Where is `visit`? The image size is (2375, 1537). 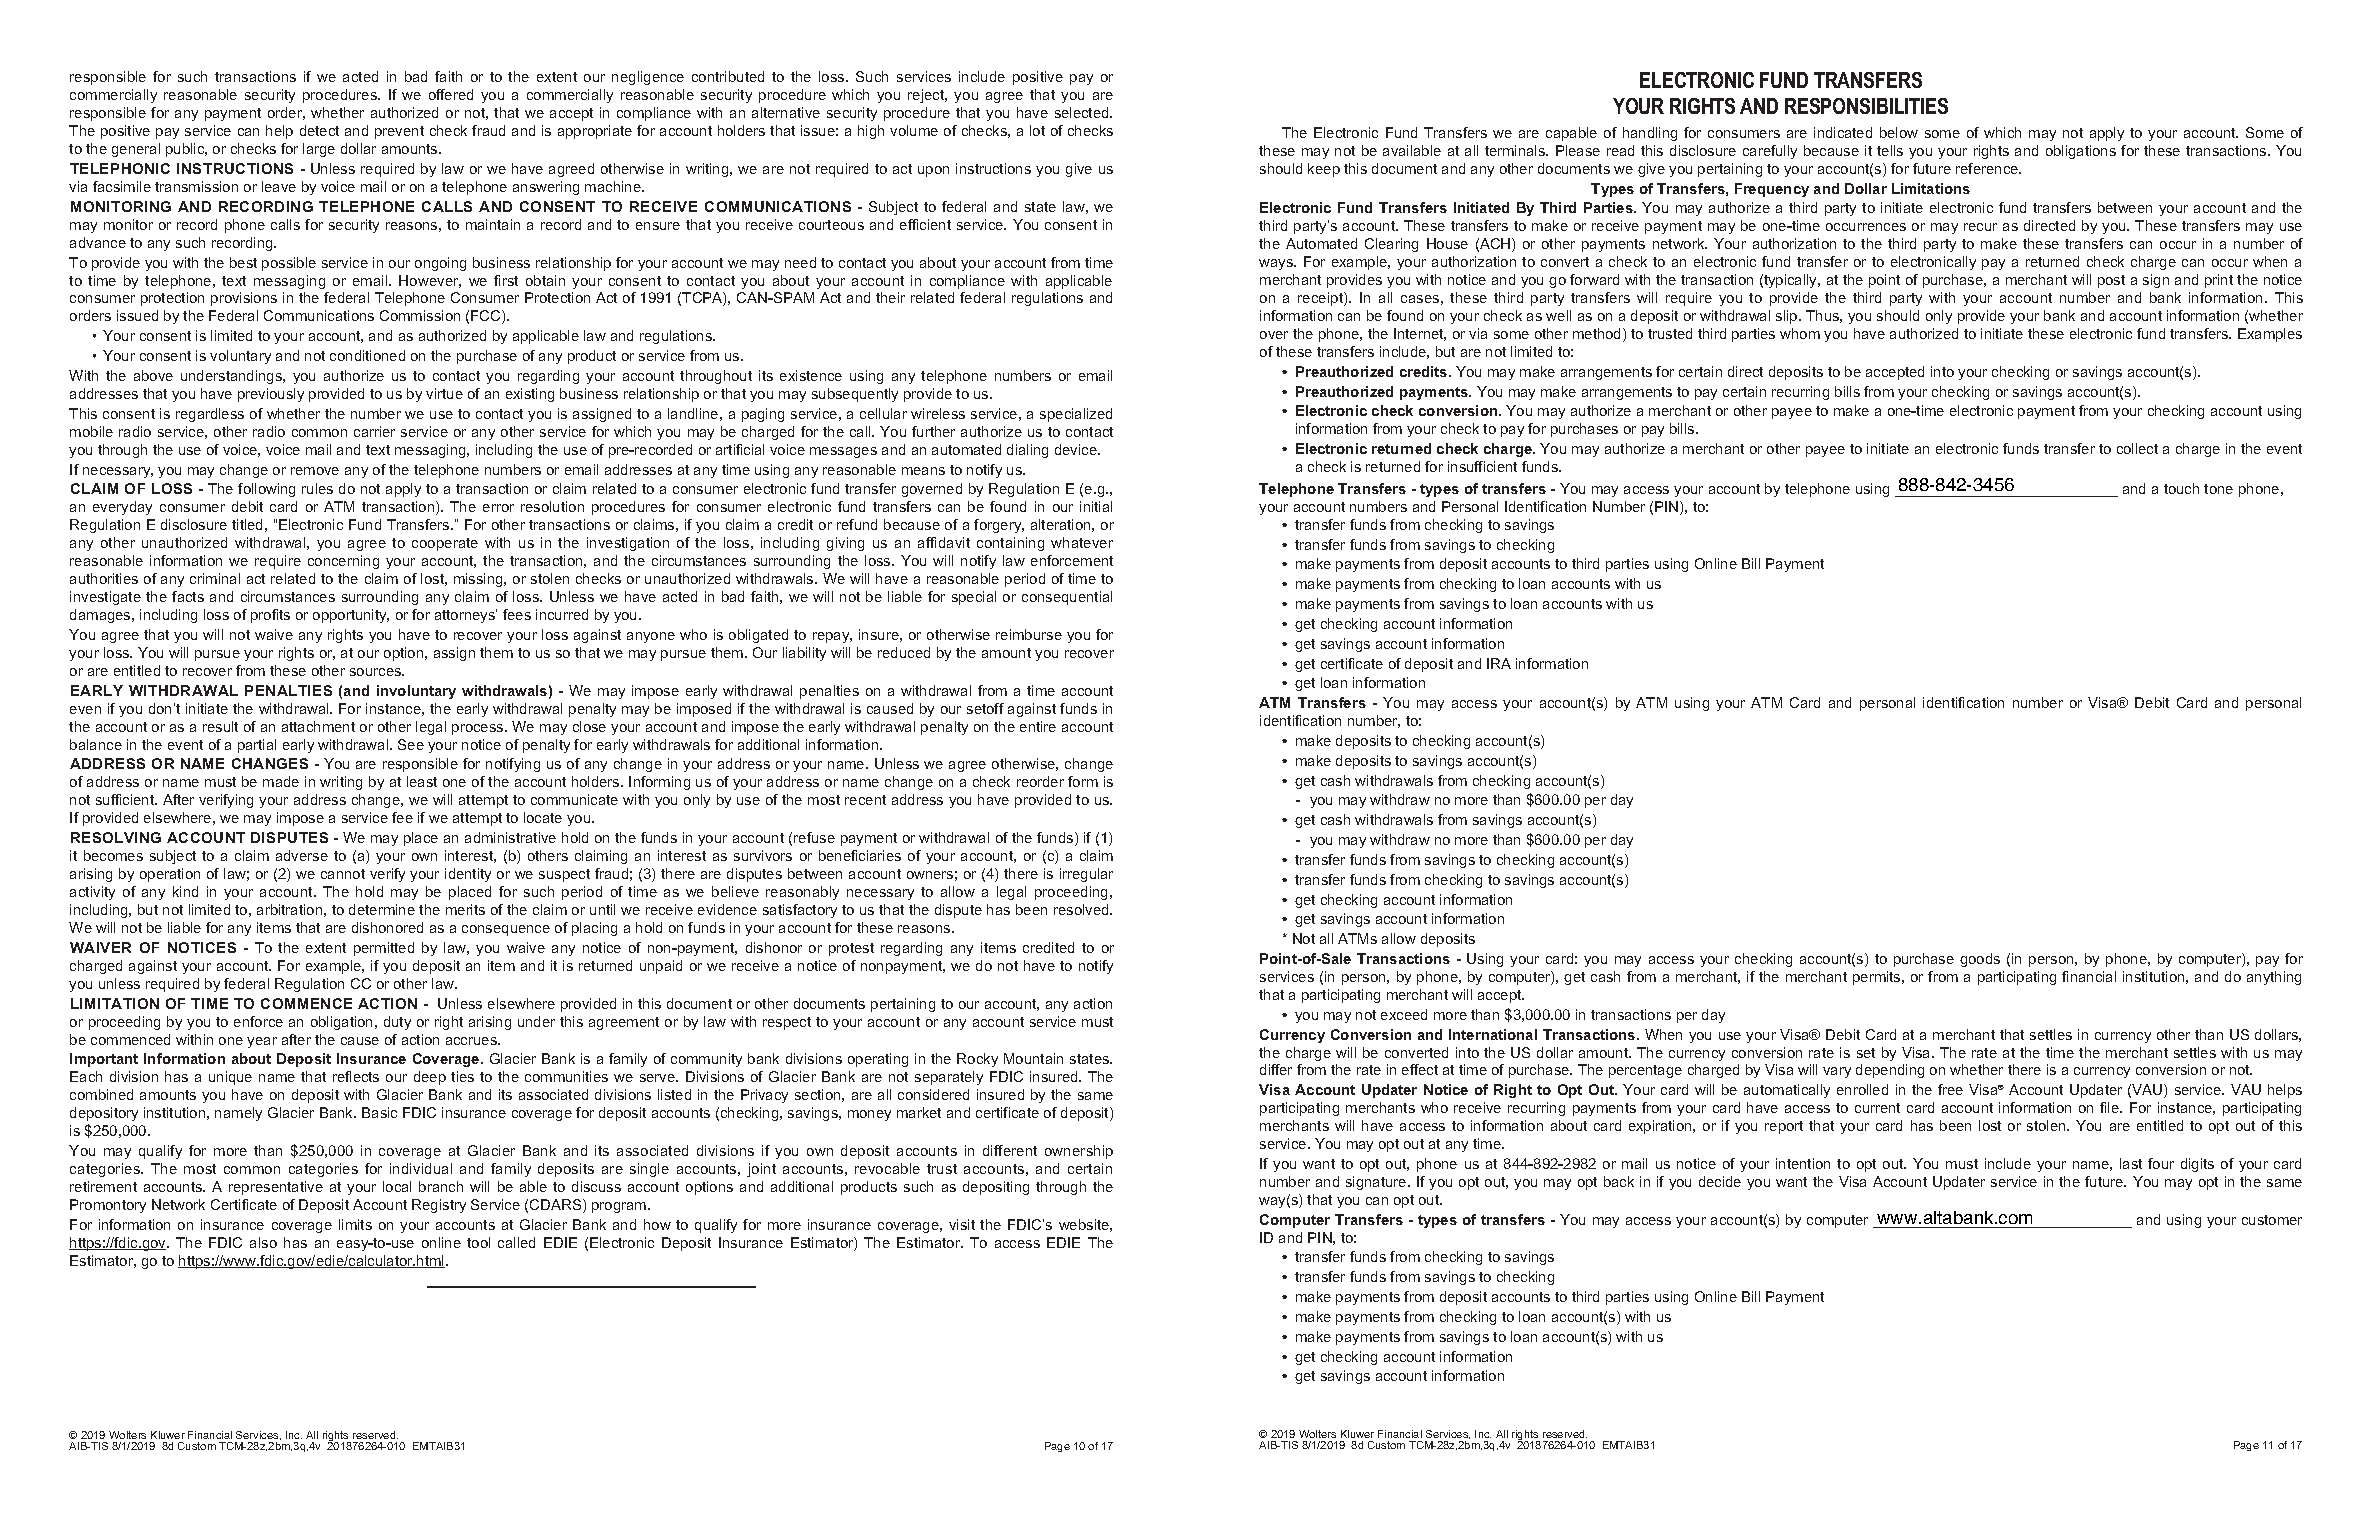 visit is located at coordinates (962, 1224).
